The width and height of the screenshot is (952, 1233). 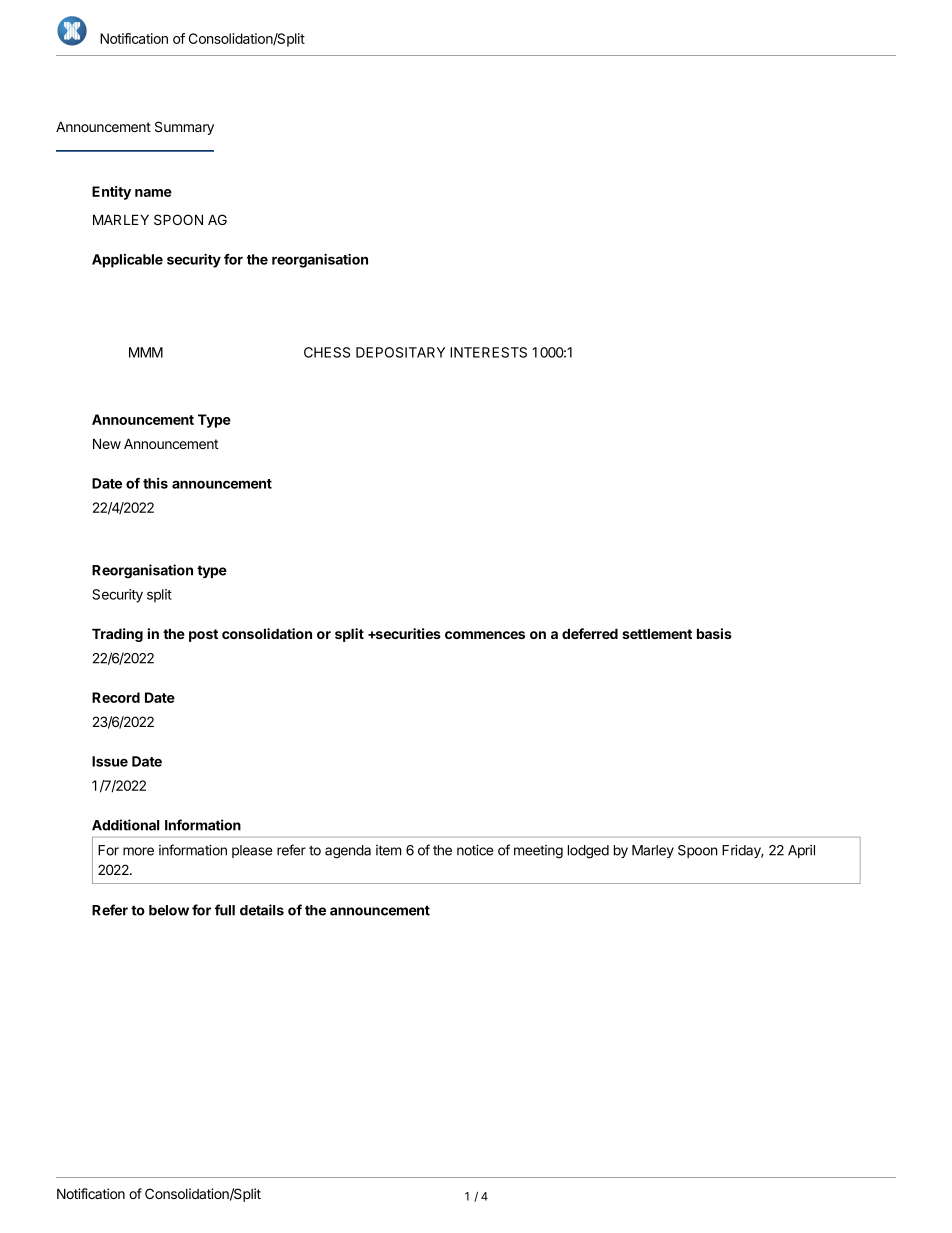 I want to click on DEPOSITARY, so click(x=400, y=352).
